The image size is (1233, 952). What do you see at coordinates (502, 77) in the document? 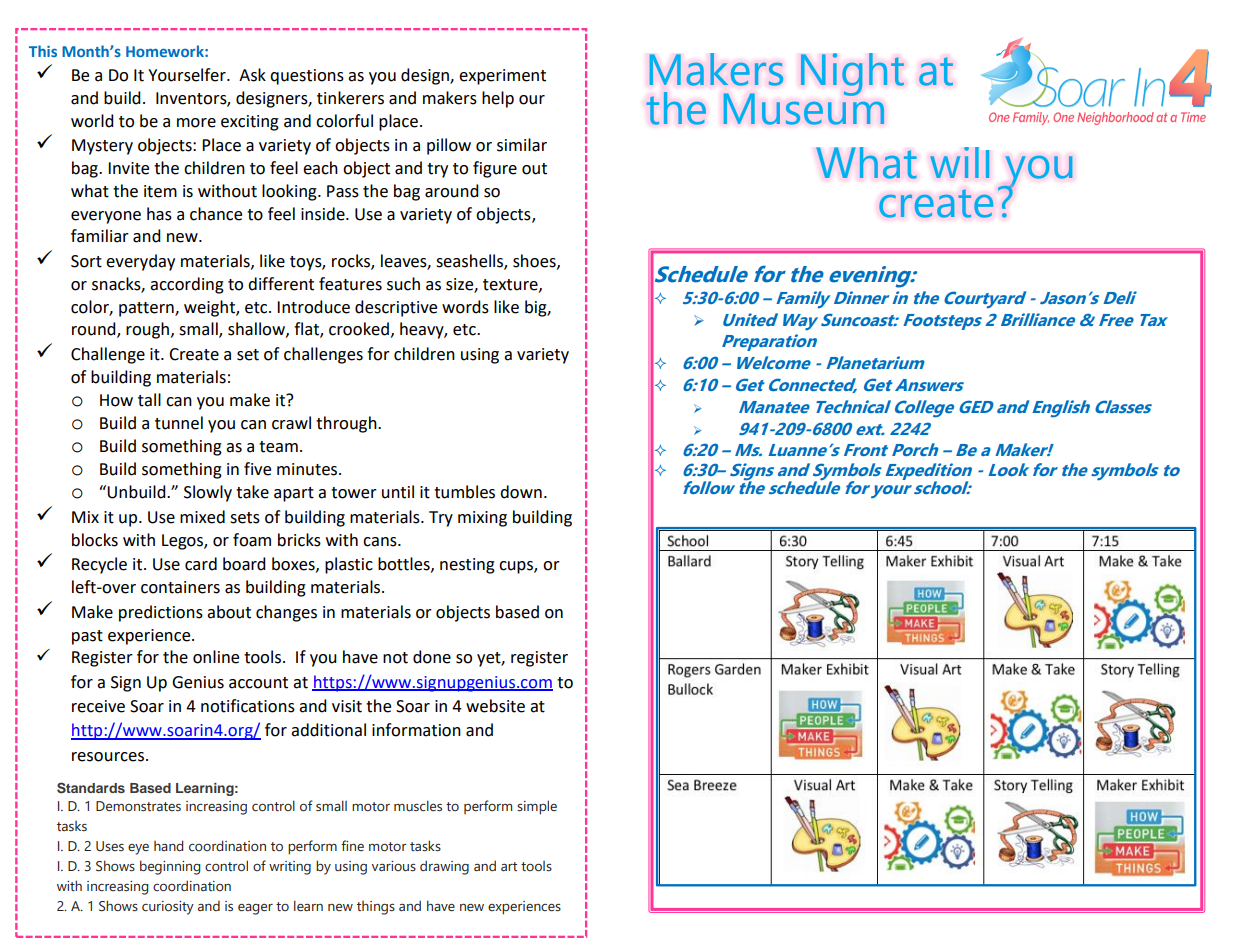
I see `experiment` at bounding box center [502, 77].
